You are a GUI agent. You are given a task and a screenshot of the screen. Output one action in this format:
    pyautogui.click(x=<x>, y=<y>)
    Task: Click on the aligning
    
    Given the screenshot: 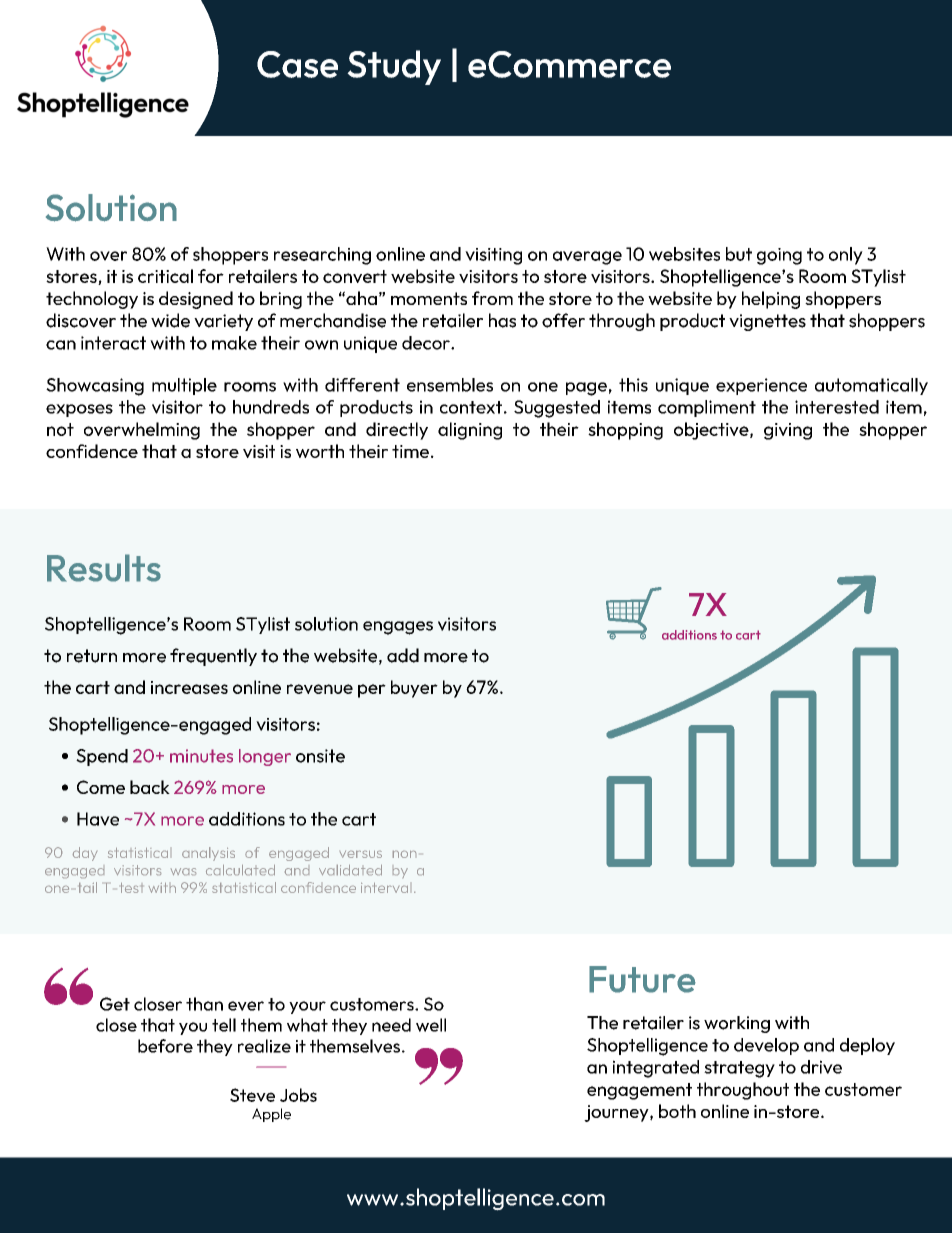 What is the action you would take?
    pyautogui.click(x=470, y=431)
